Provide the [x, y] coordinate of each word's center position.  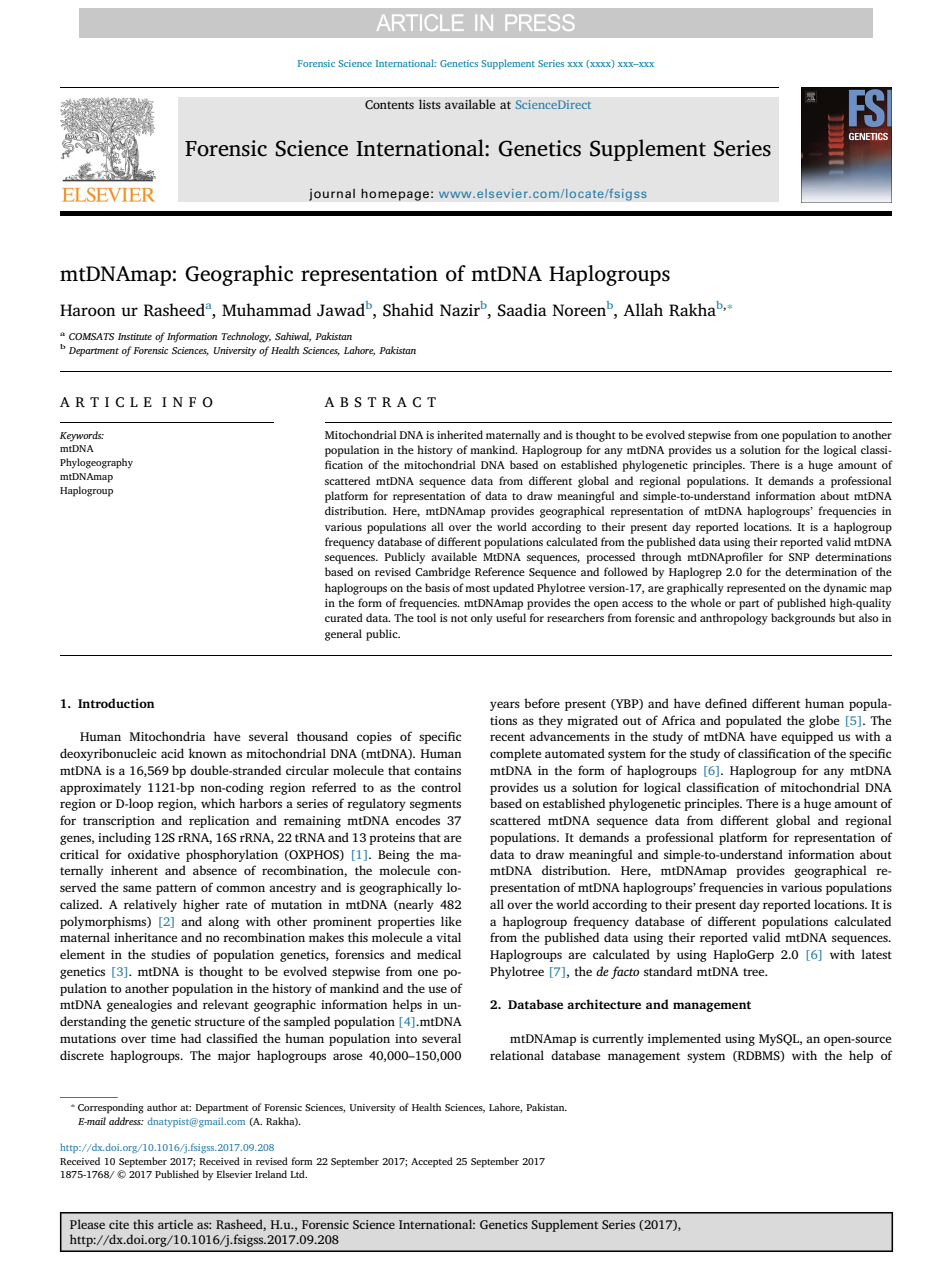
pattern [176, 889]
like [451, 921]
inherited [460, 434]
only [482, 619]
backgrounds [803, 619]
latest [876, 954]
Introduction [116, 703]
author [162, 1107]
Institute [135, 336]
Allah [643, 309]
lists [430, 104]
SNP [799, 557]
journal [332, 194]
